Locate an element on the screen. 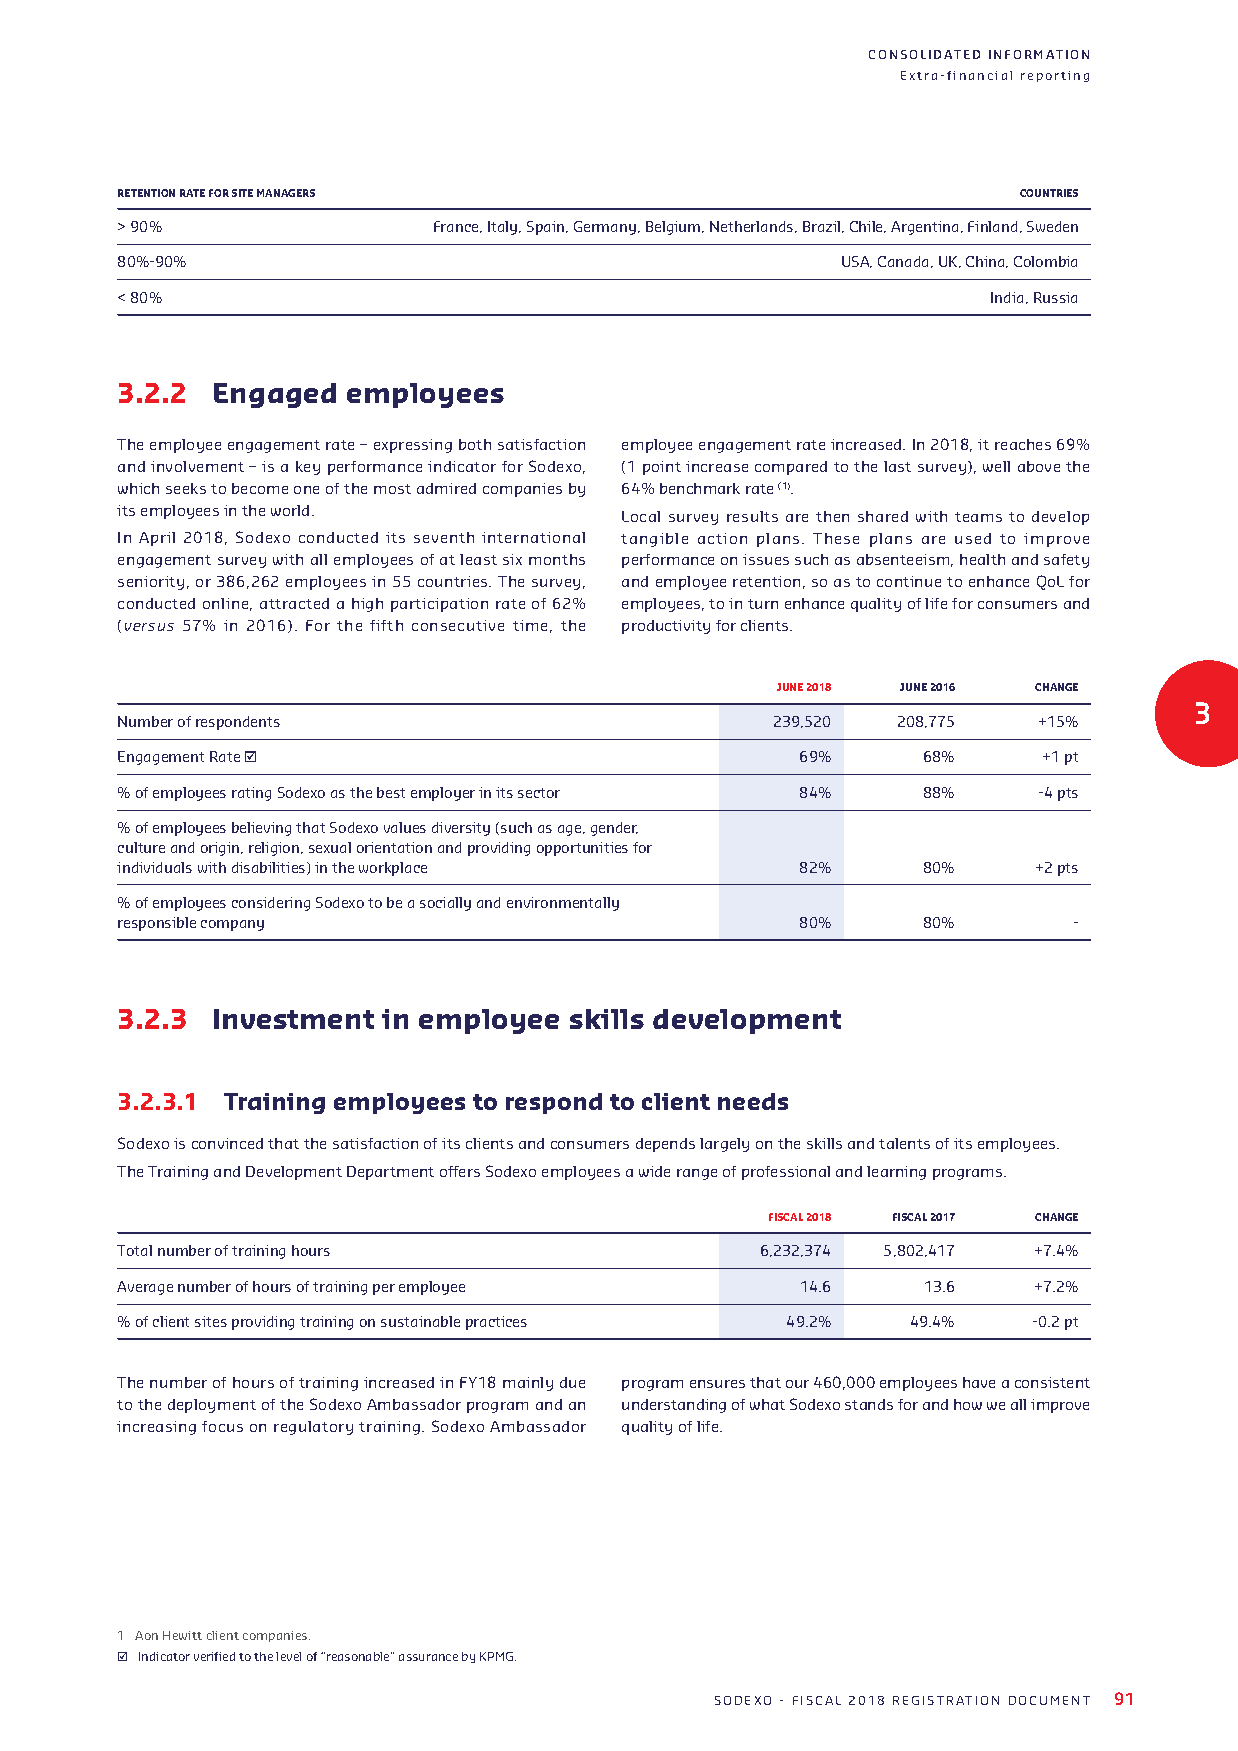  attracted is located at coordinates (294, 603).
